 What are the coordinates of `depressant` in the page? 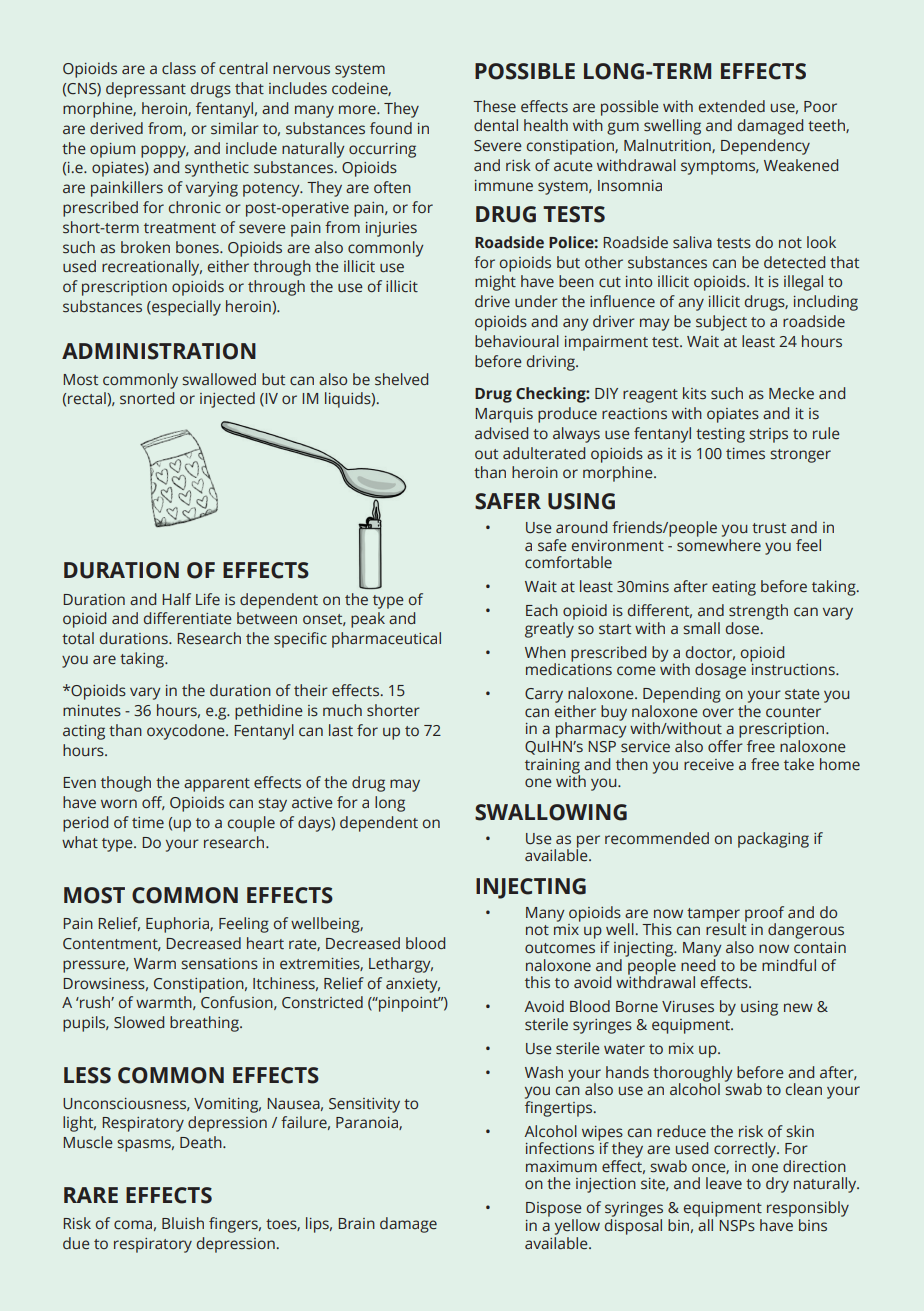 It's located at (146, 90).
